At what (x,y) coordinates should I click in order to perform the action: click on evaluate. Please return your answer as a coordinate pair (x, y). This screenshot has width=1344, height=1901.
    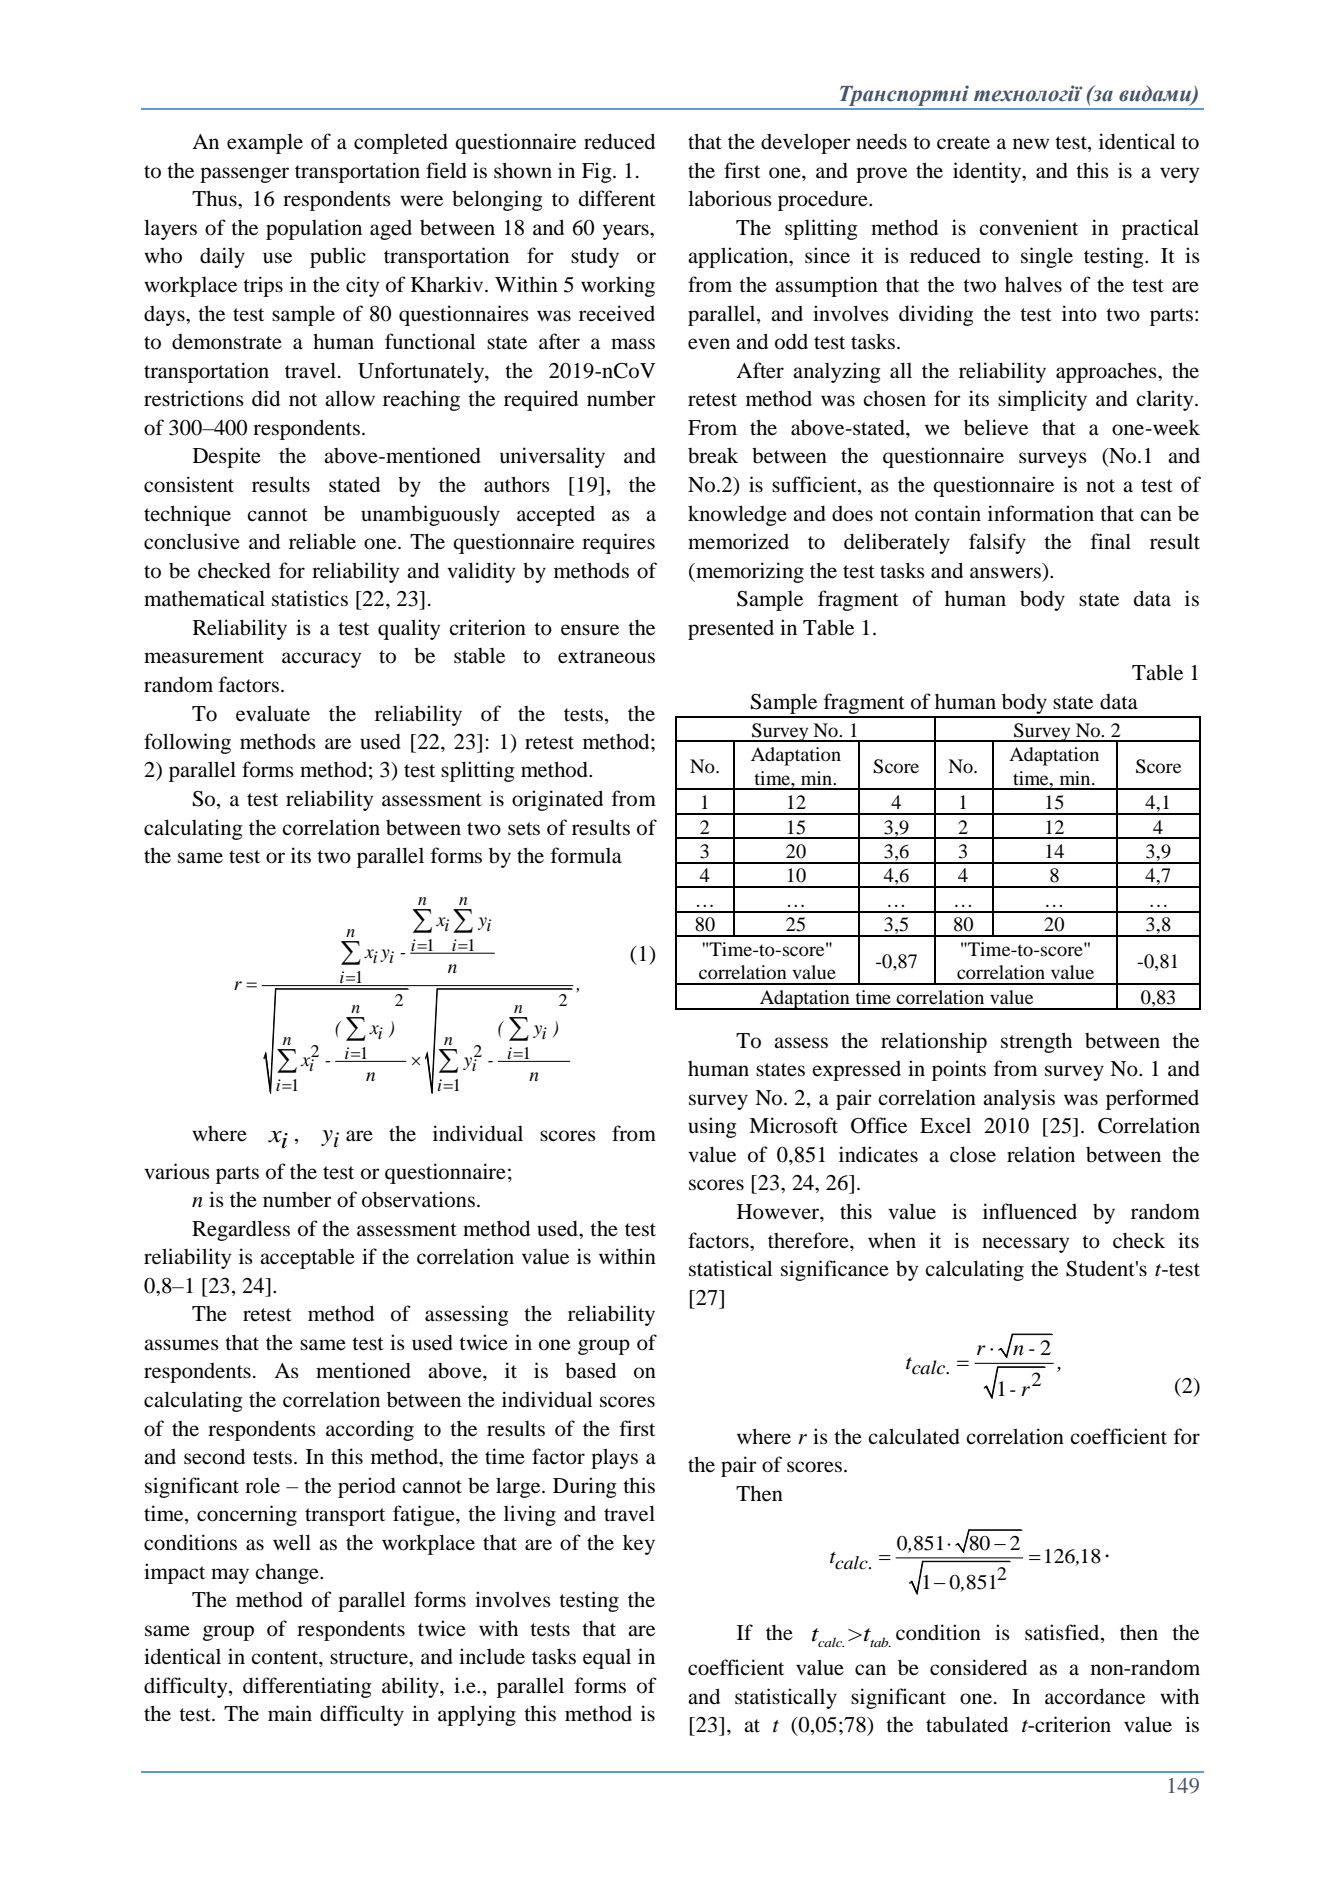
    Looking at the image, I should click on (273, 713).
